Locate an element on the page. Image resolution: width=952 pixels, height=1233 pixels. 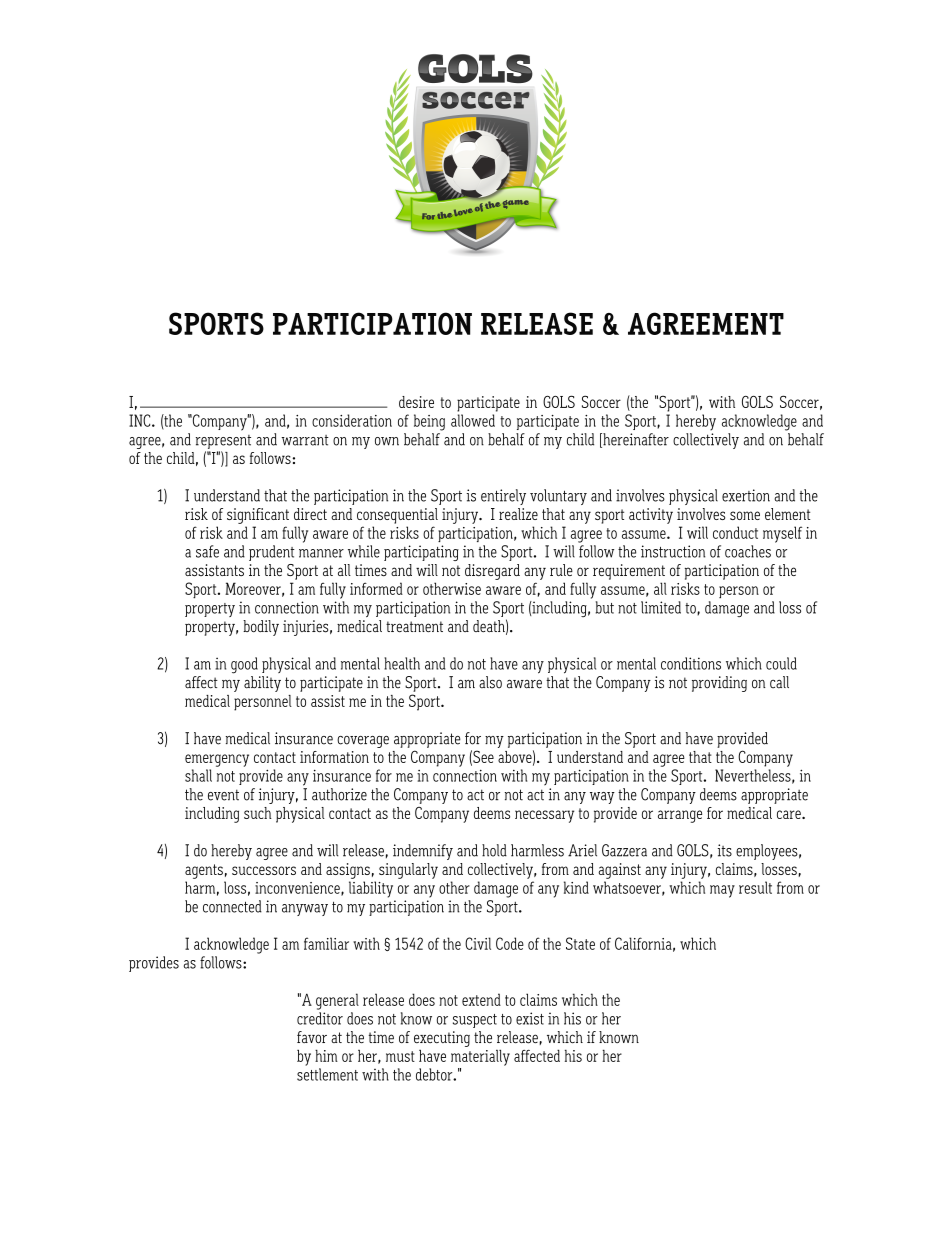
allowed is located at coordinates (473, 420).
